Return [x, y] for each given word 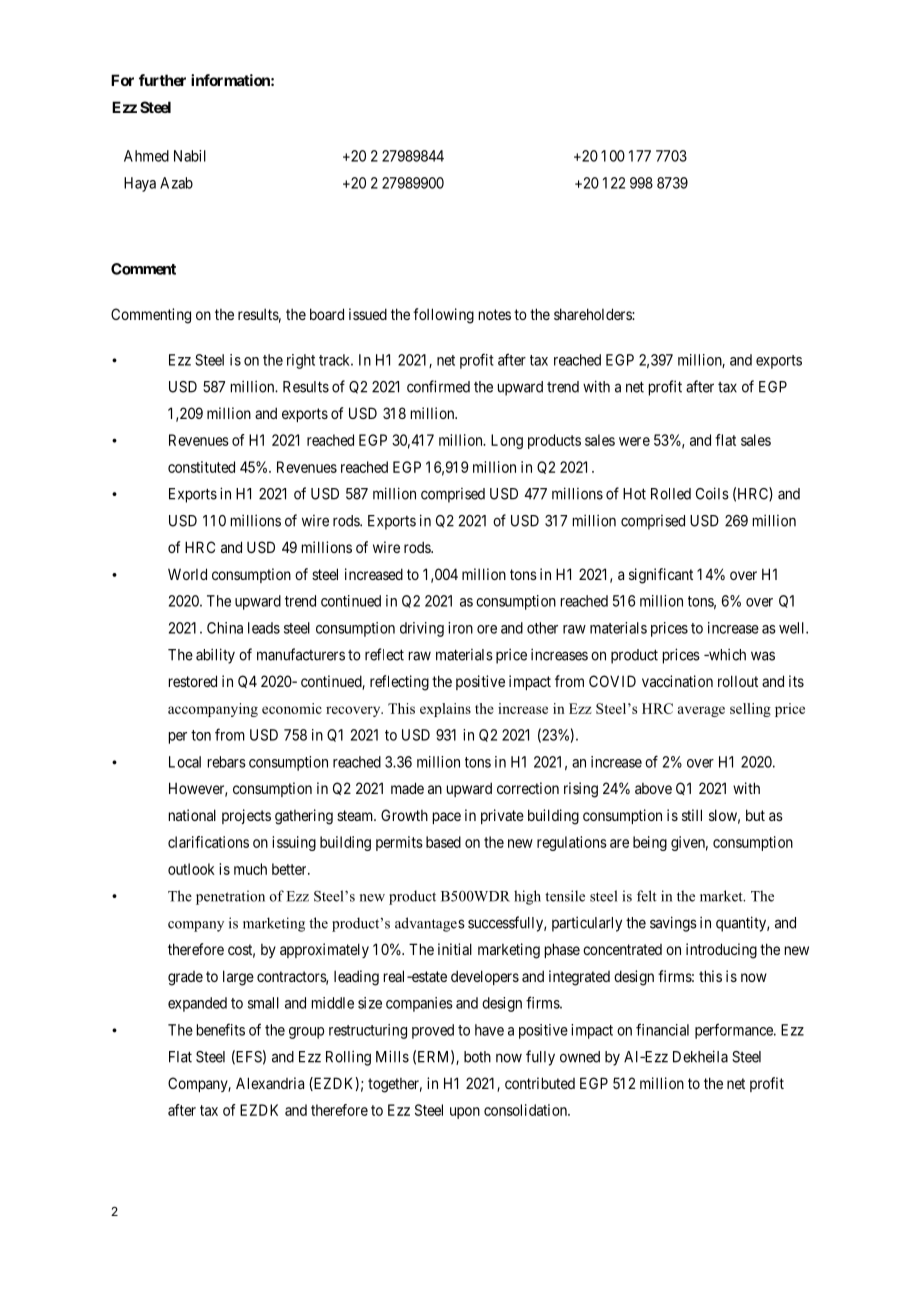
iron [460, 628]
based [443, 842]
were [634, 441]
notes [495, 314]
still [692, 815]
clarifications [208, 842]
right [301, 361]
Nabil [190, 156]
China [225, 628]
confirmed [438, 386]
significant [661, 576]
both [477, 1057]
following [443, 316]
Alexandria [270, 1083]
